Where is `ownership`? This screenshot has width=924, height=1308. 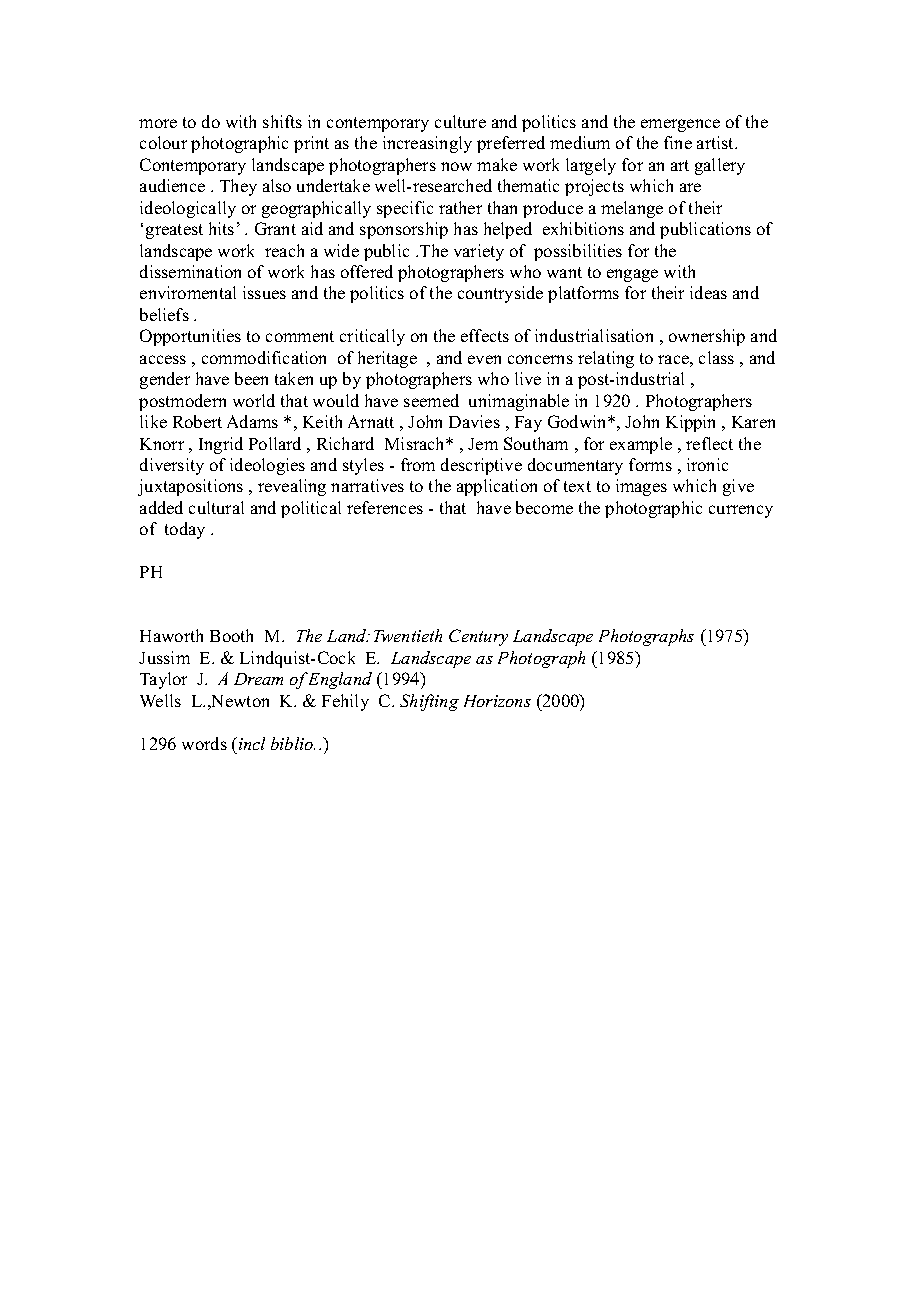 ownership is located at coordinates (707, 337).
